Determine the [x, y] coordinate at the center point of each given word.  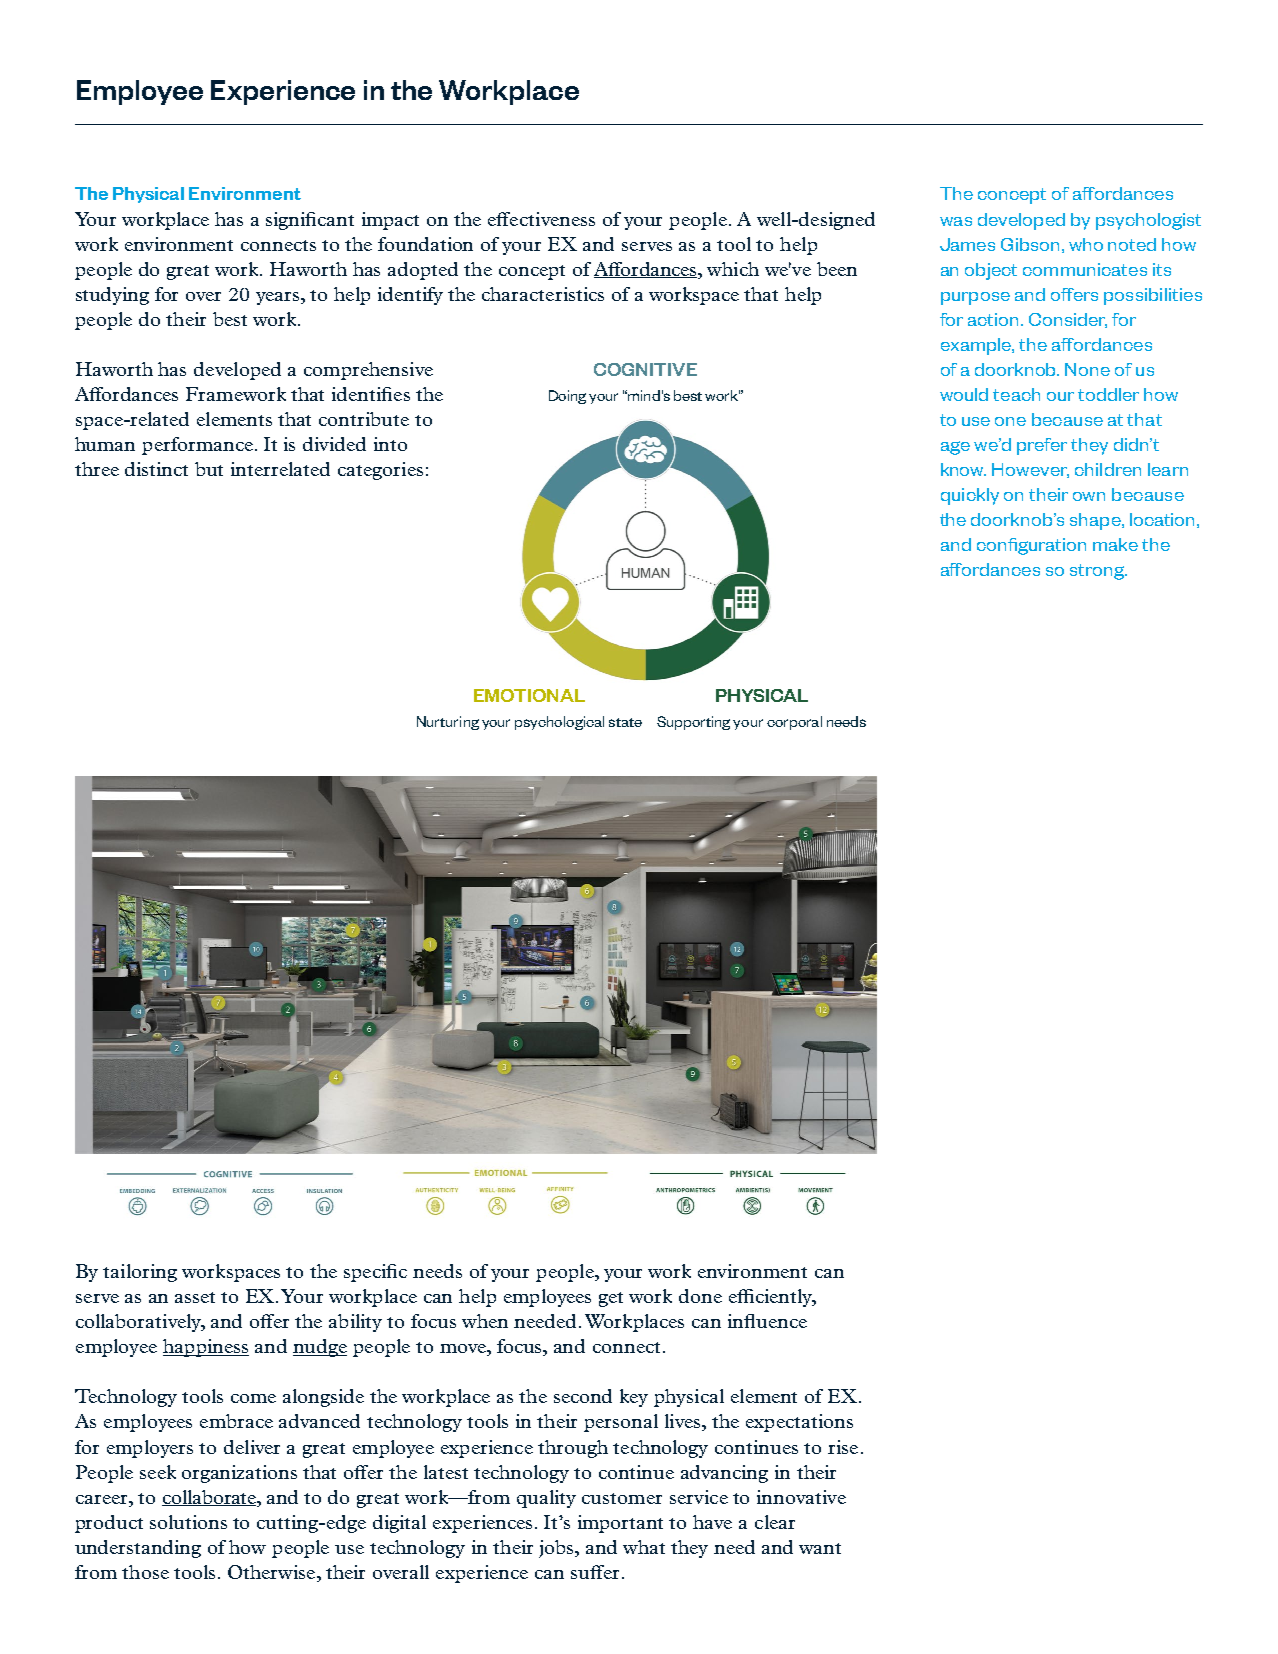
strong [1098, 572]
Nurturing [448, 723]
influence [767, 1321]
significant [310, 221]
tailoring [140, 1273]
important [620, 1524]
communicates [1085, 269]
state [625, 722]
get [611, 1299]
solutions [188, 1522]
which [733, 269]
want [820, 1548]
